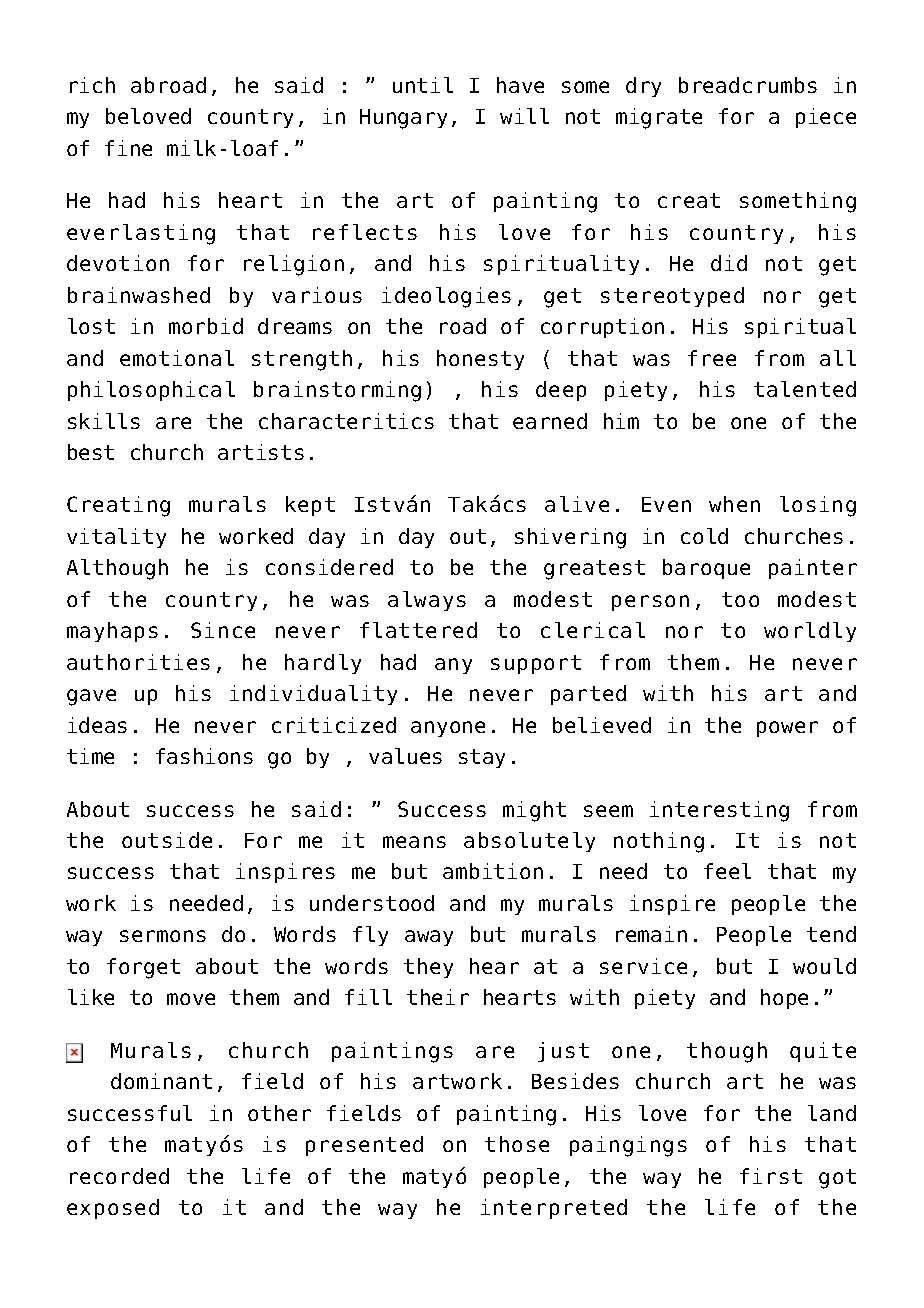  I want to click on free, so click(712, 358).
